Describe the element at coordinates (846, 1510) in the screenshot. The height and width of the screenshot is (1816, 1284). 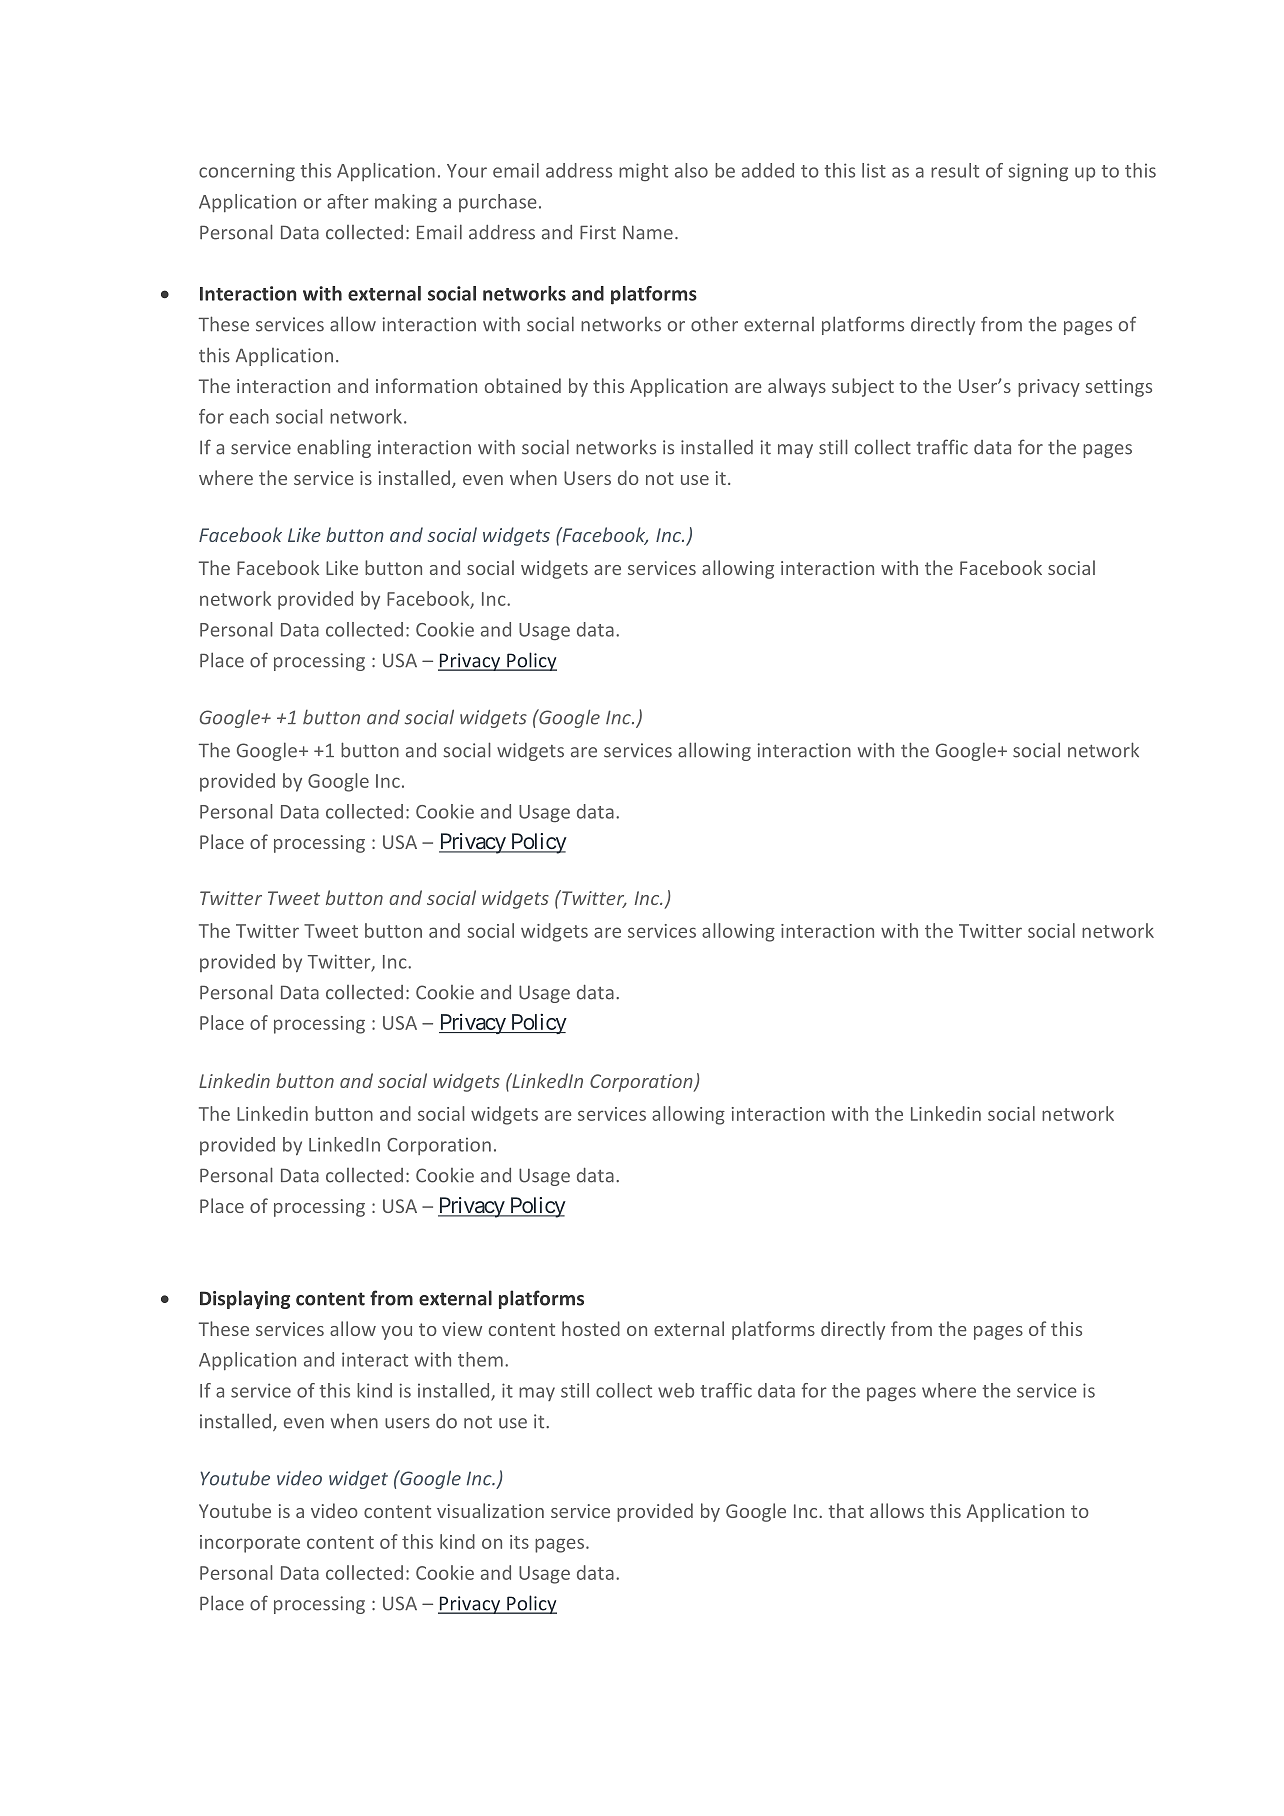
I see `that` at that location.
